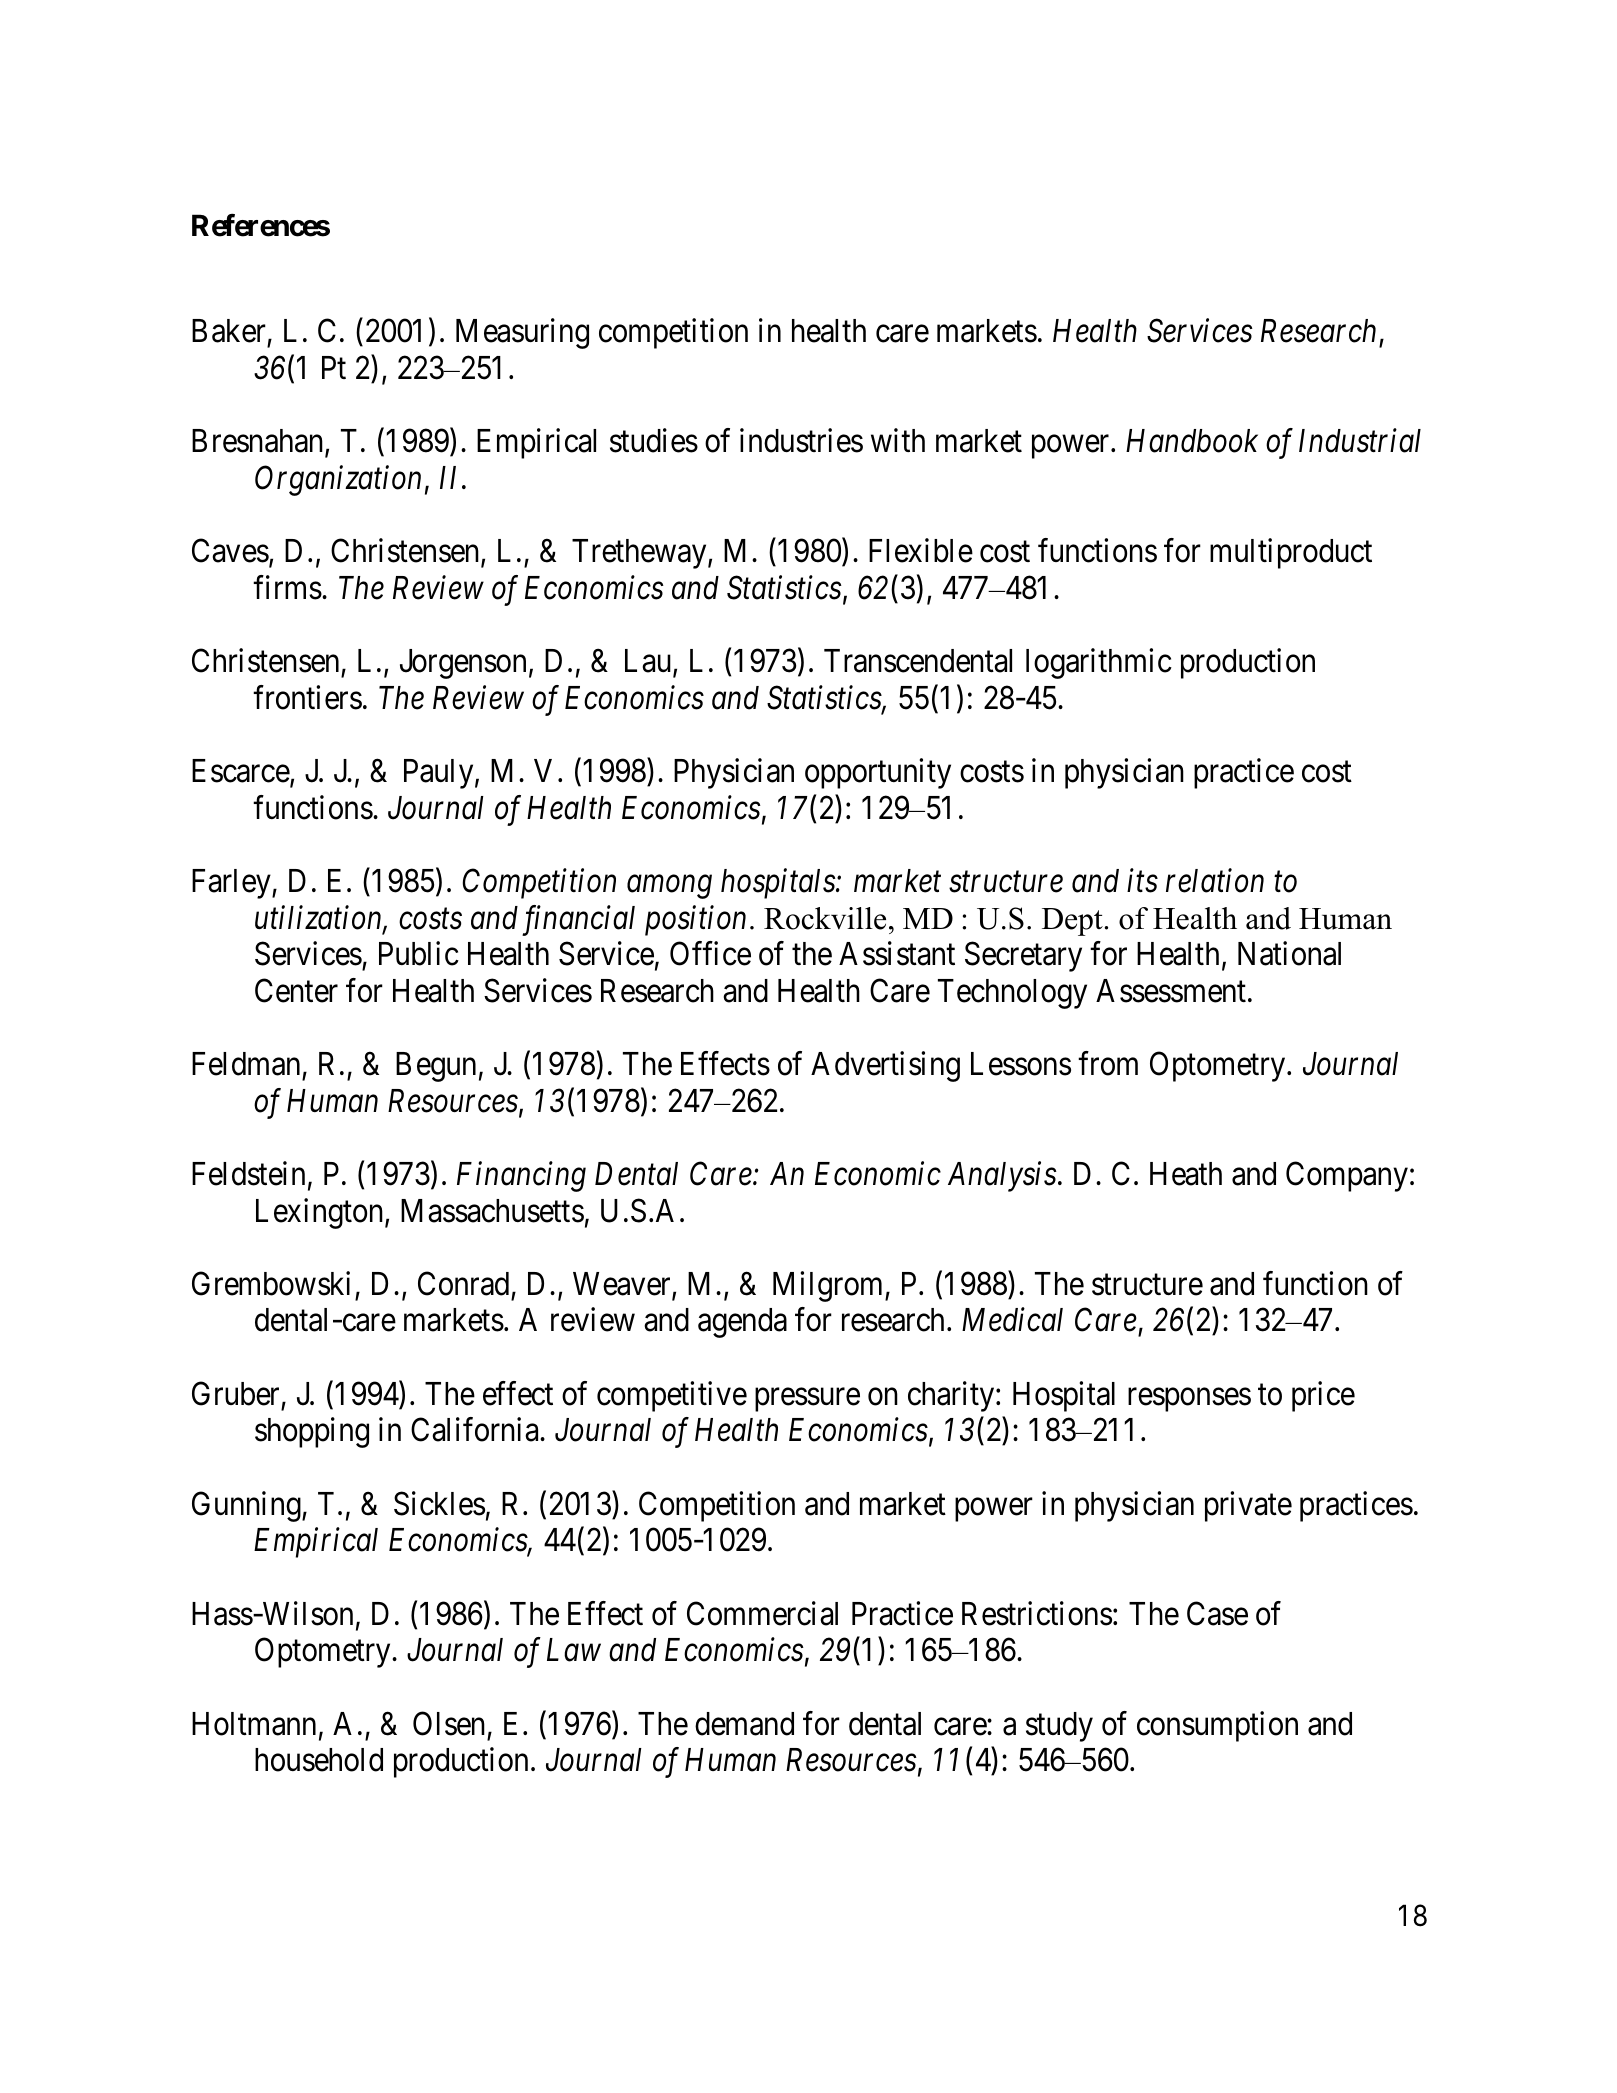 The width and height of the screenshot is (1617, 2093). What do you see at coordinates (744, 1724) in the screenshot?
I see `demand` at bounding box center [744, 1724].
